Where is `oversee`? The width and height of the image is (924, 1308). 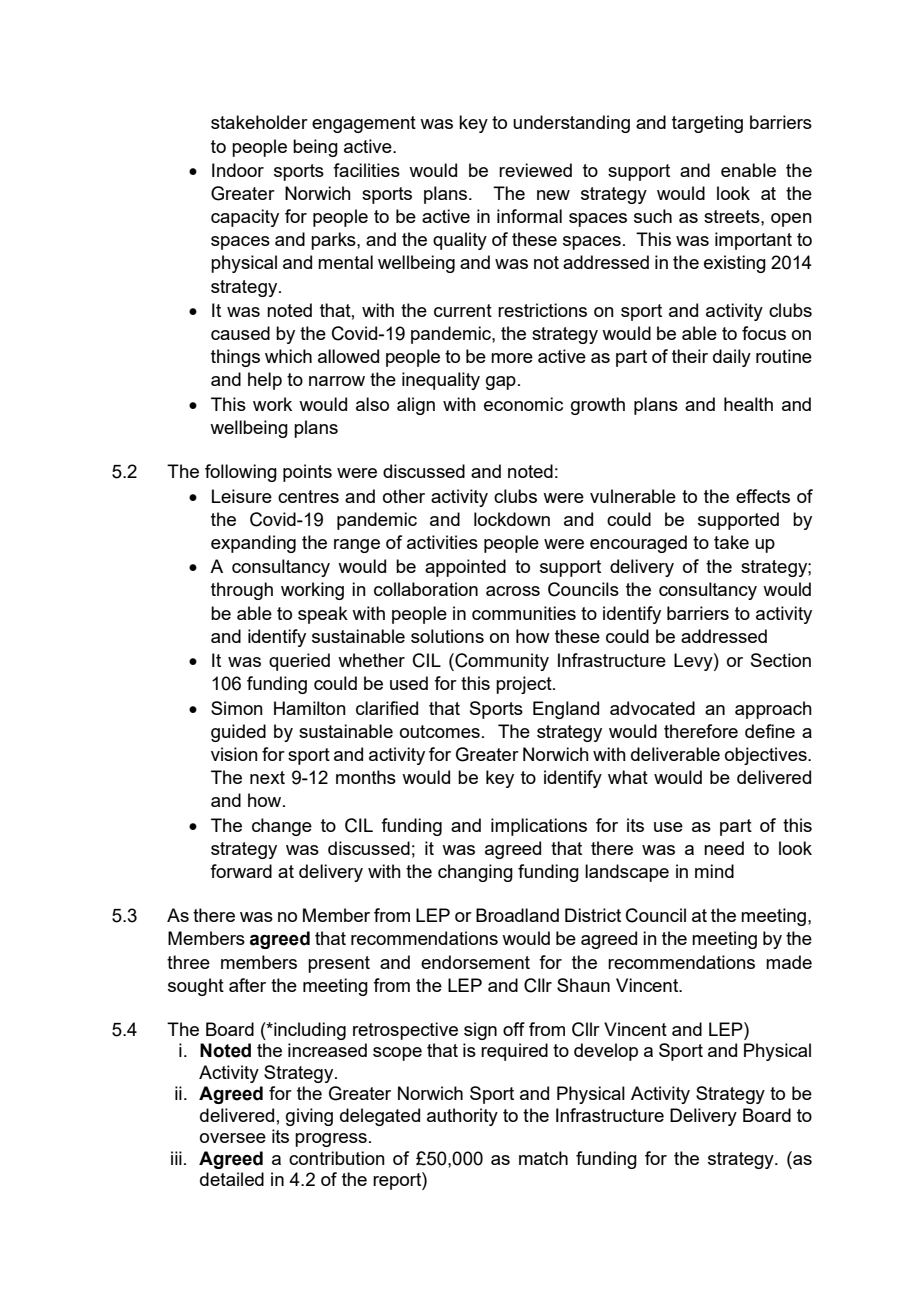 oversee is located at coordinates (233, 1138).
